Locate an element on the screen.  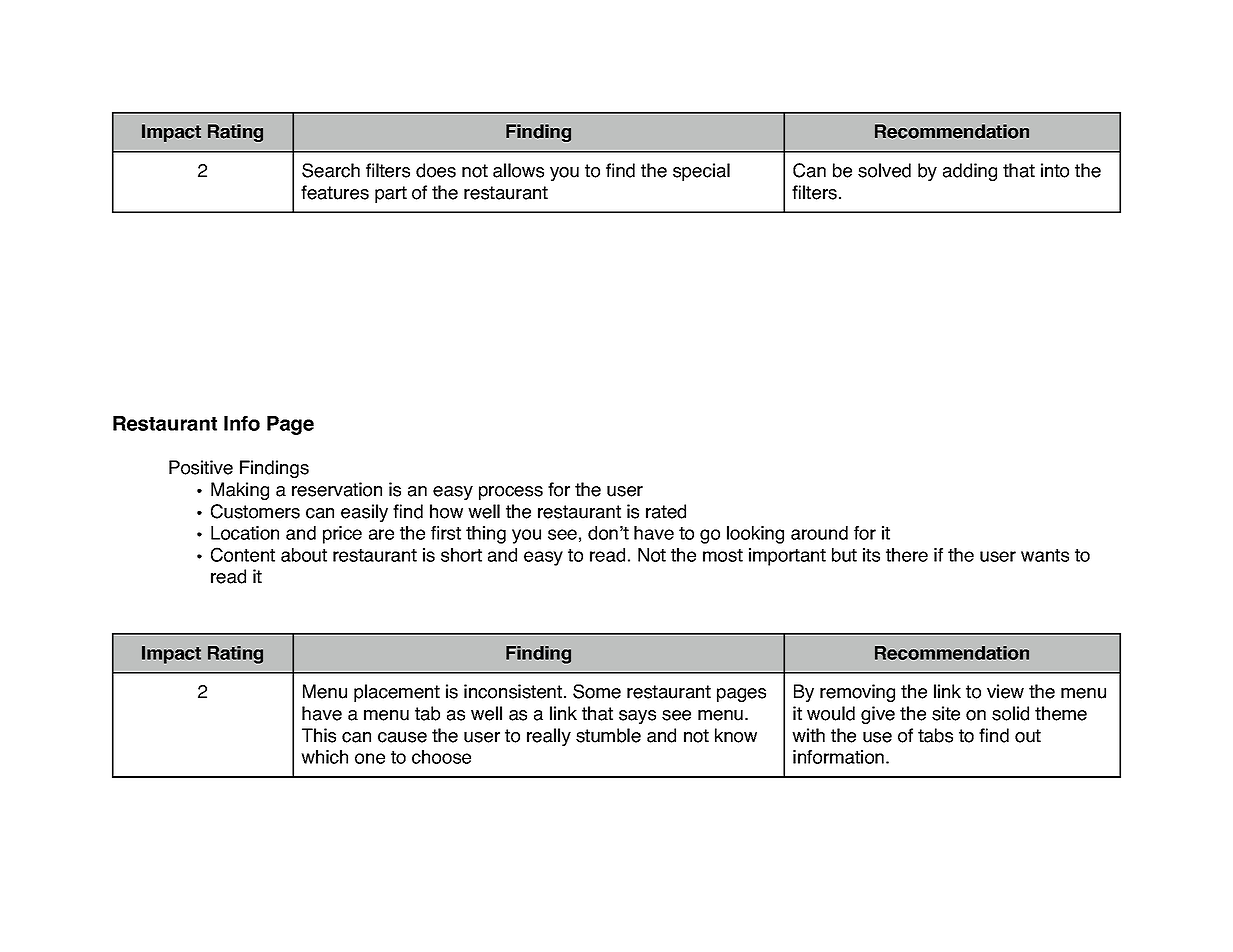
features is located at coordinates (335, 192).
